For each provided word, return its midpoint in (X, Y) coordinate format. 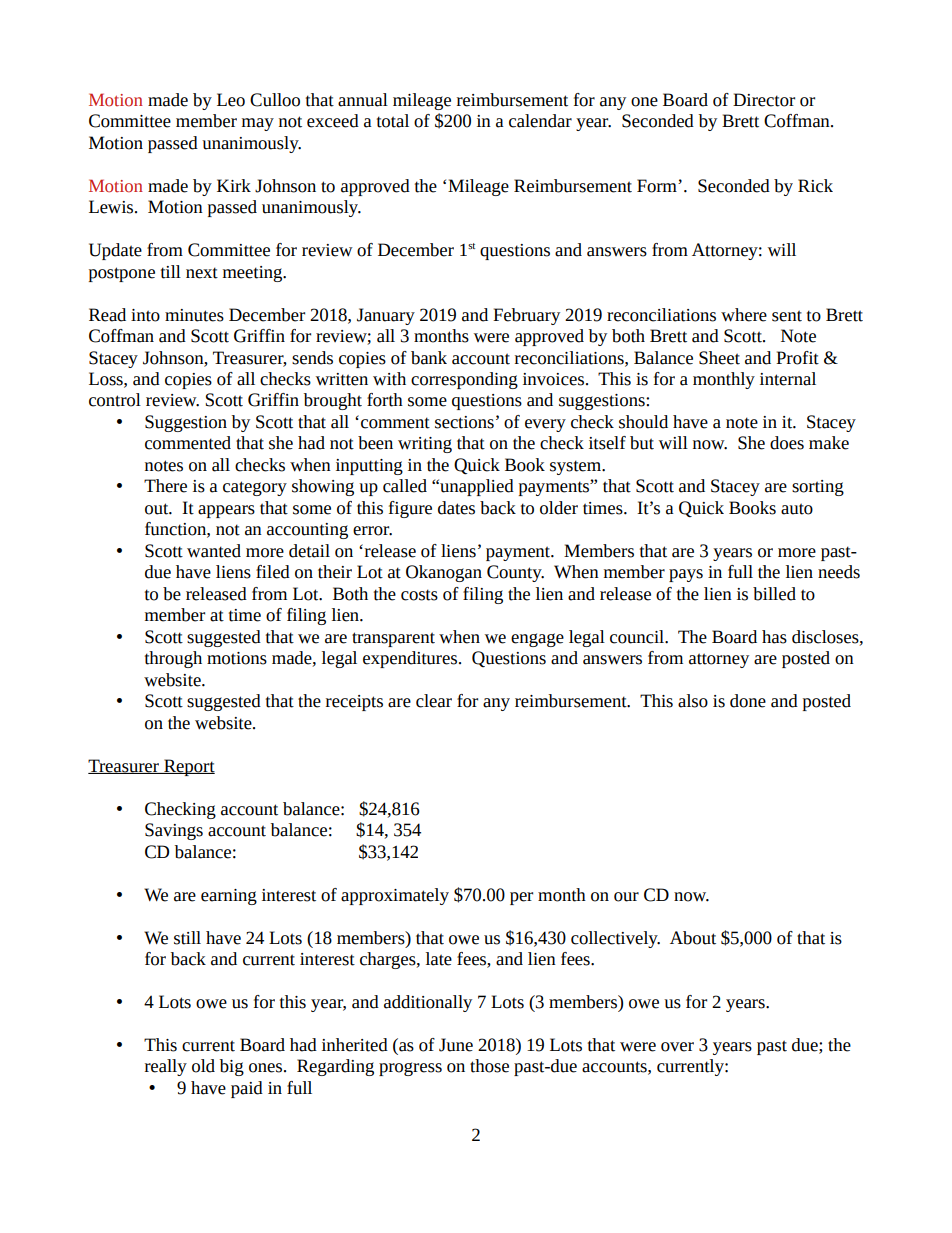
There (165, 486)
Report (188, 767)
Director (764, 100)
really (166, 1067)
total (393, 121)
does (787, 443)
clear (434, 701)
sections (464, 422)
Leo (231, 100)
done (748, 701)
